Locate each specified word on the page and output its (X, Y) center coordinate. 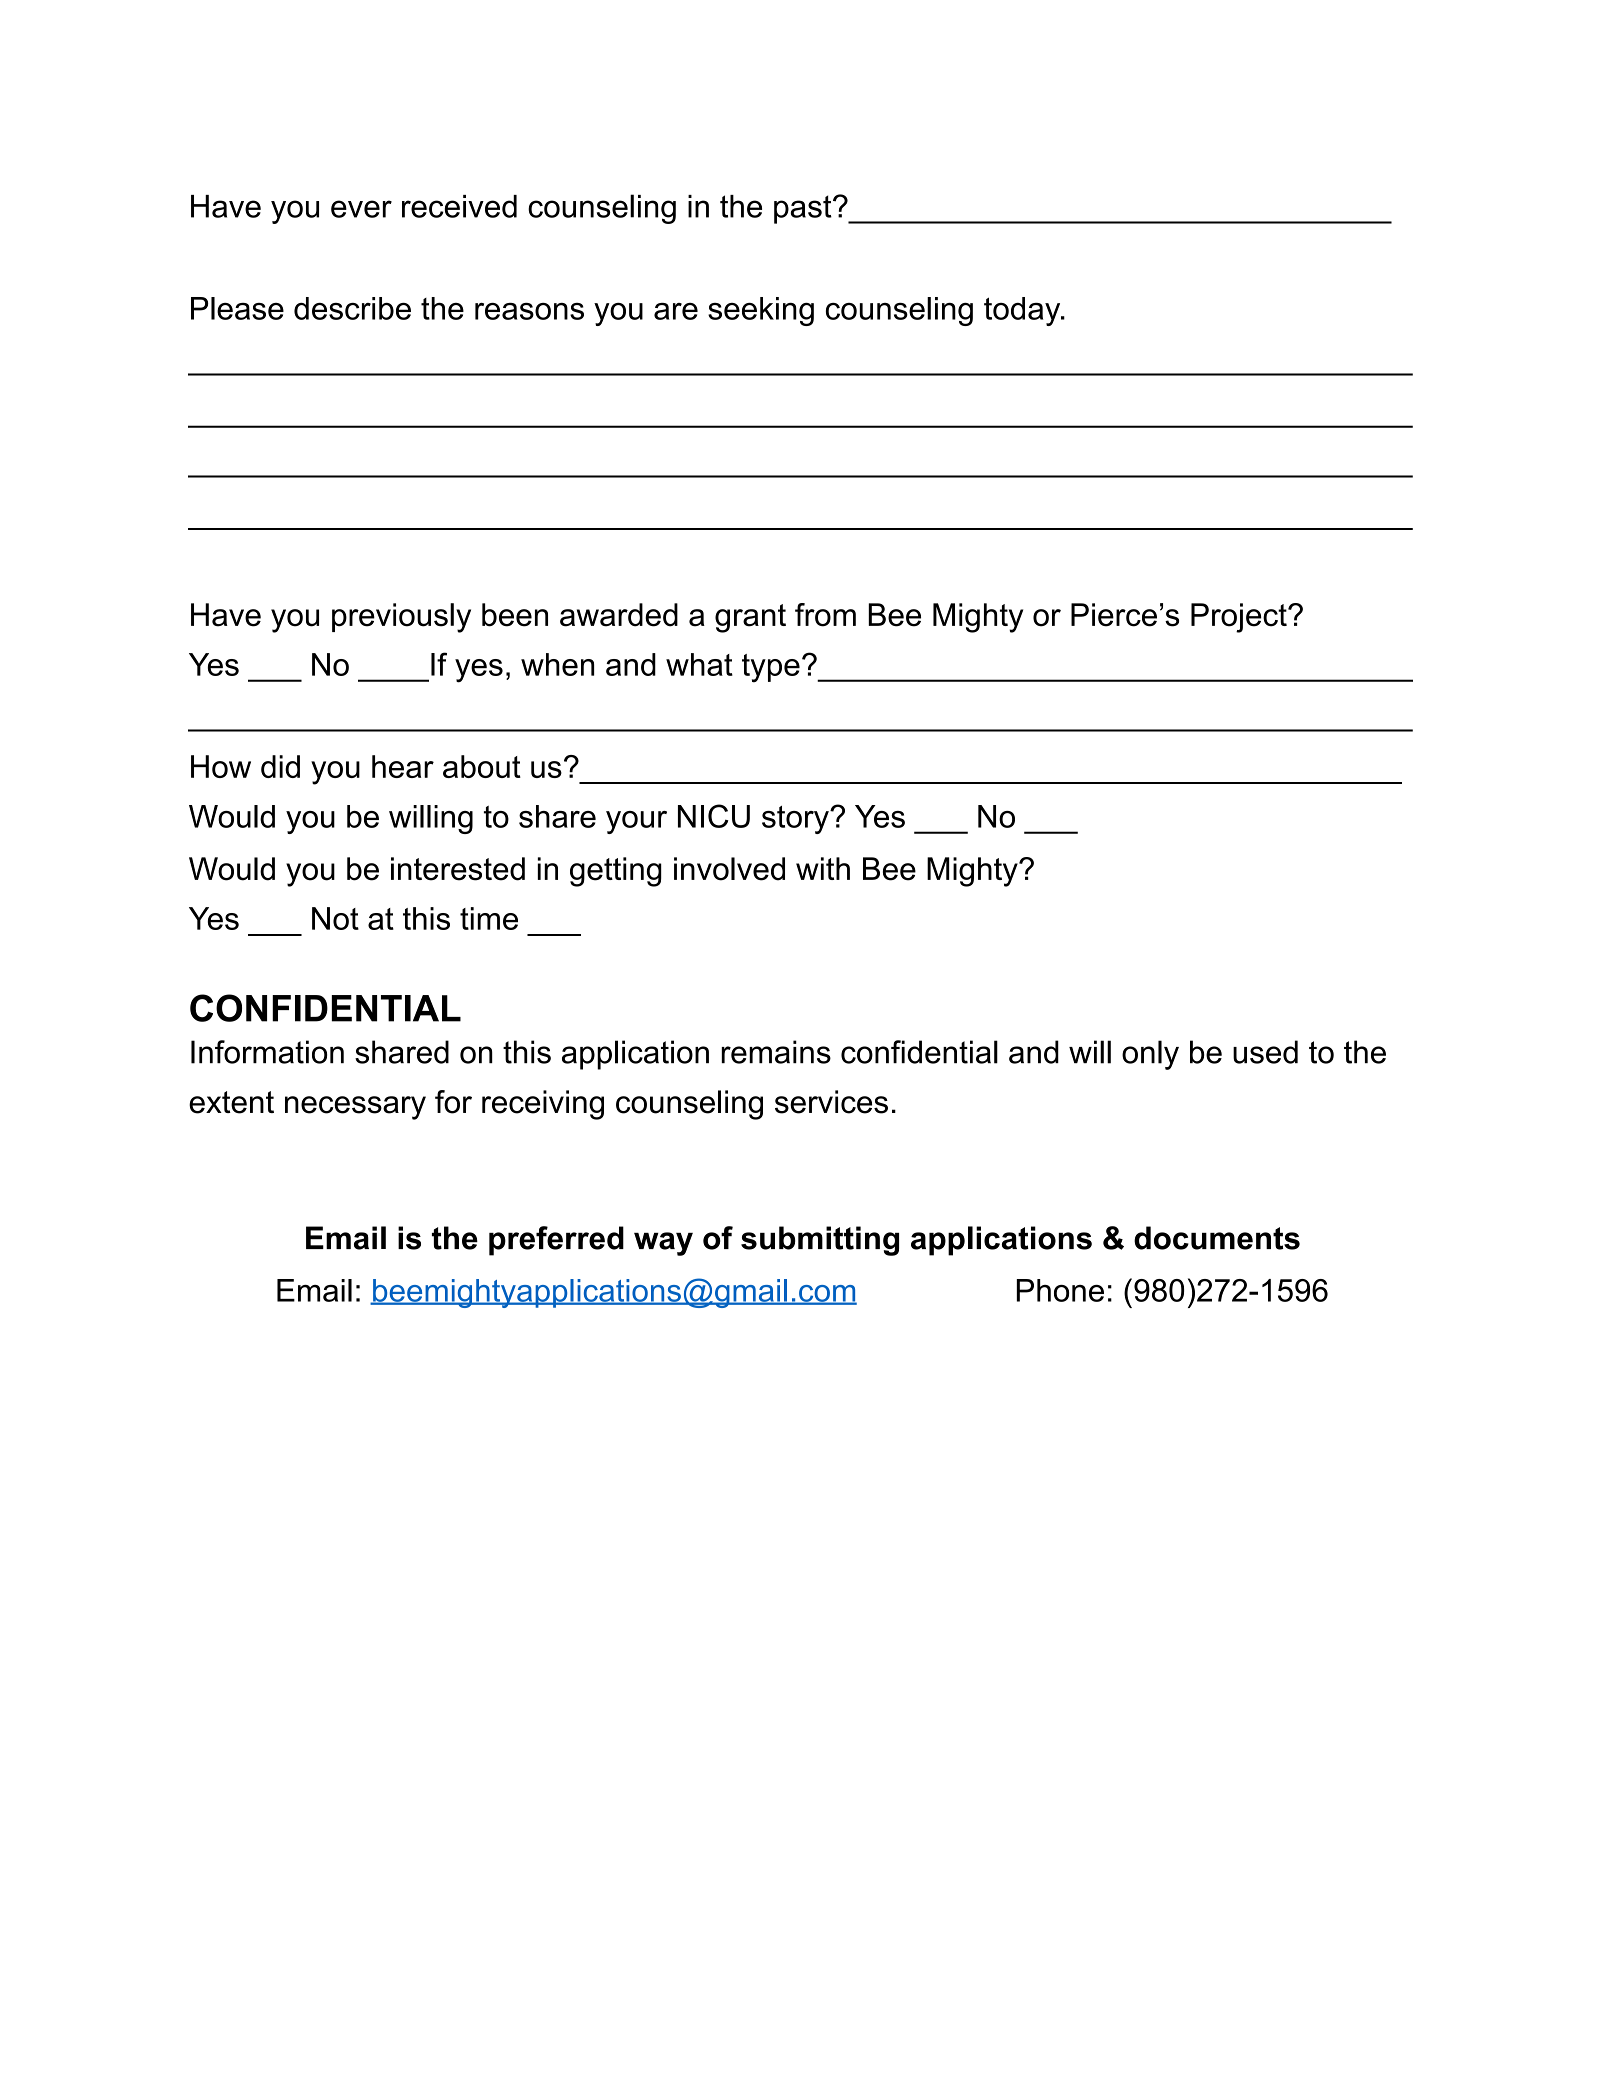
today (1023, 311)
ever (361, 209)
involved (729, 869)
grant (750, 618)
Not (335, 918)
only (1150, 1055)
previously (401, 618)
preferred (556, 1241)
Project (1240, 618)
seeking (761, 311)
